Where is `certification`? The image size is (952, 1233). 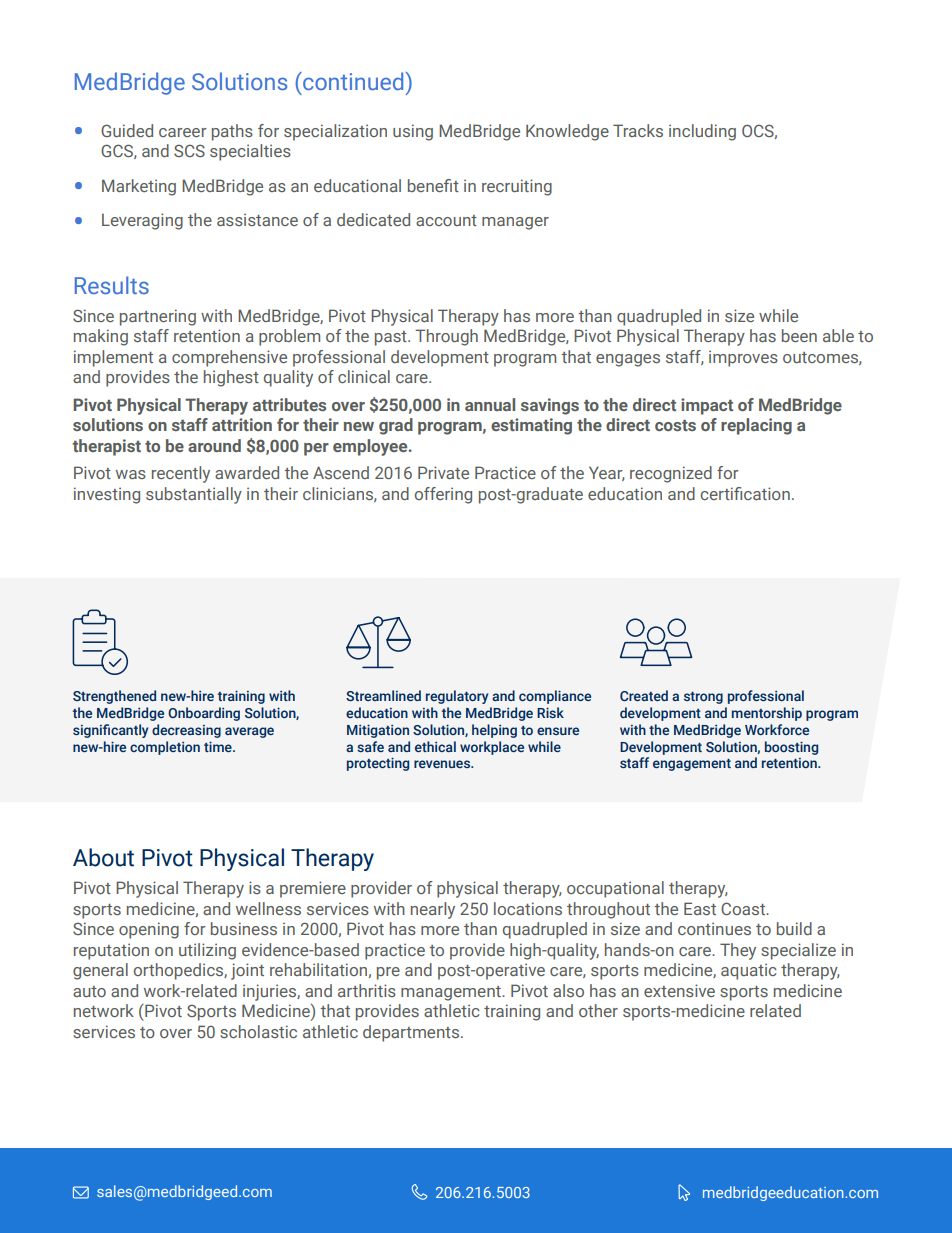 certification is located at coordinates (745, 493).
